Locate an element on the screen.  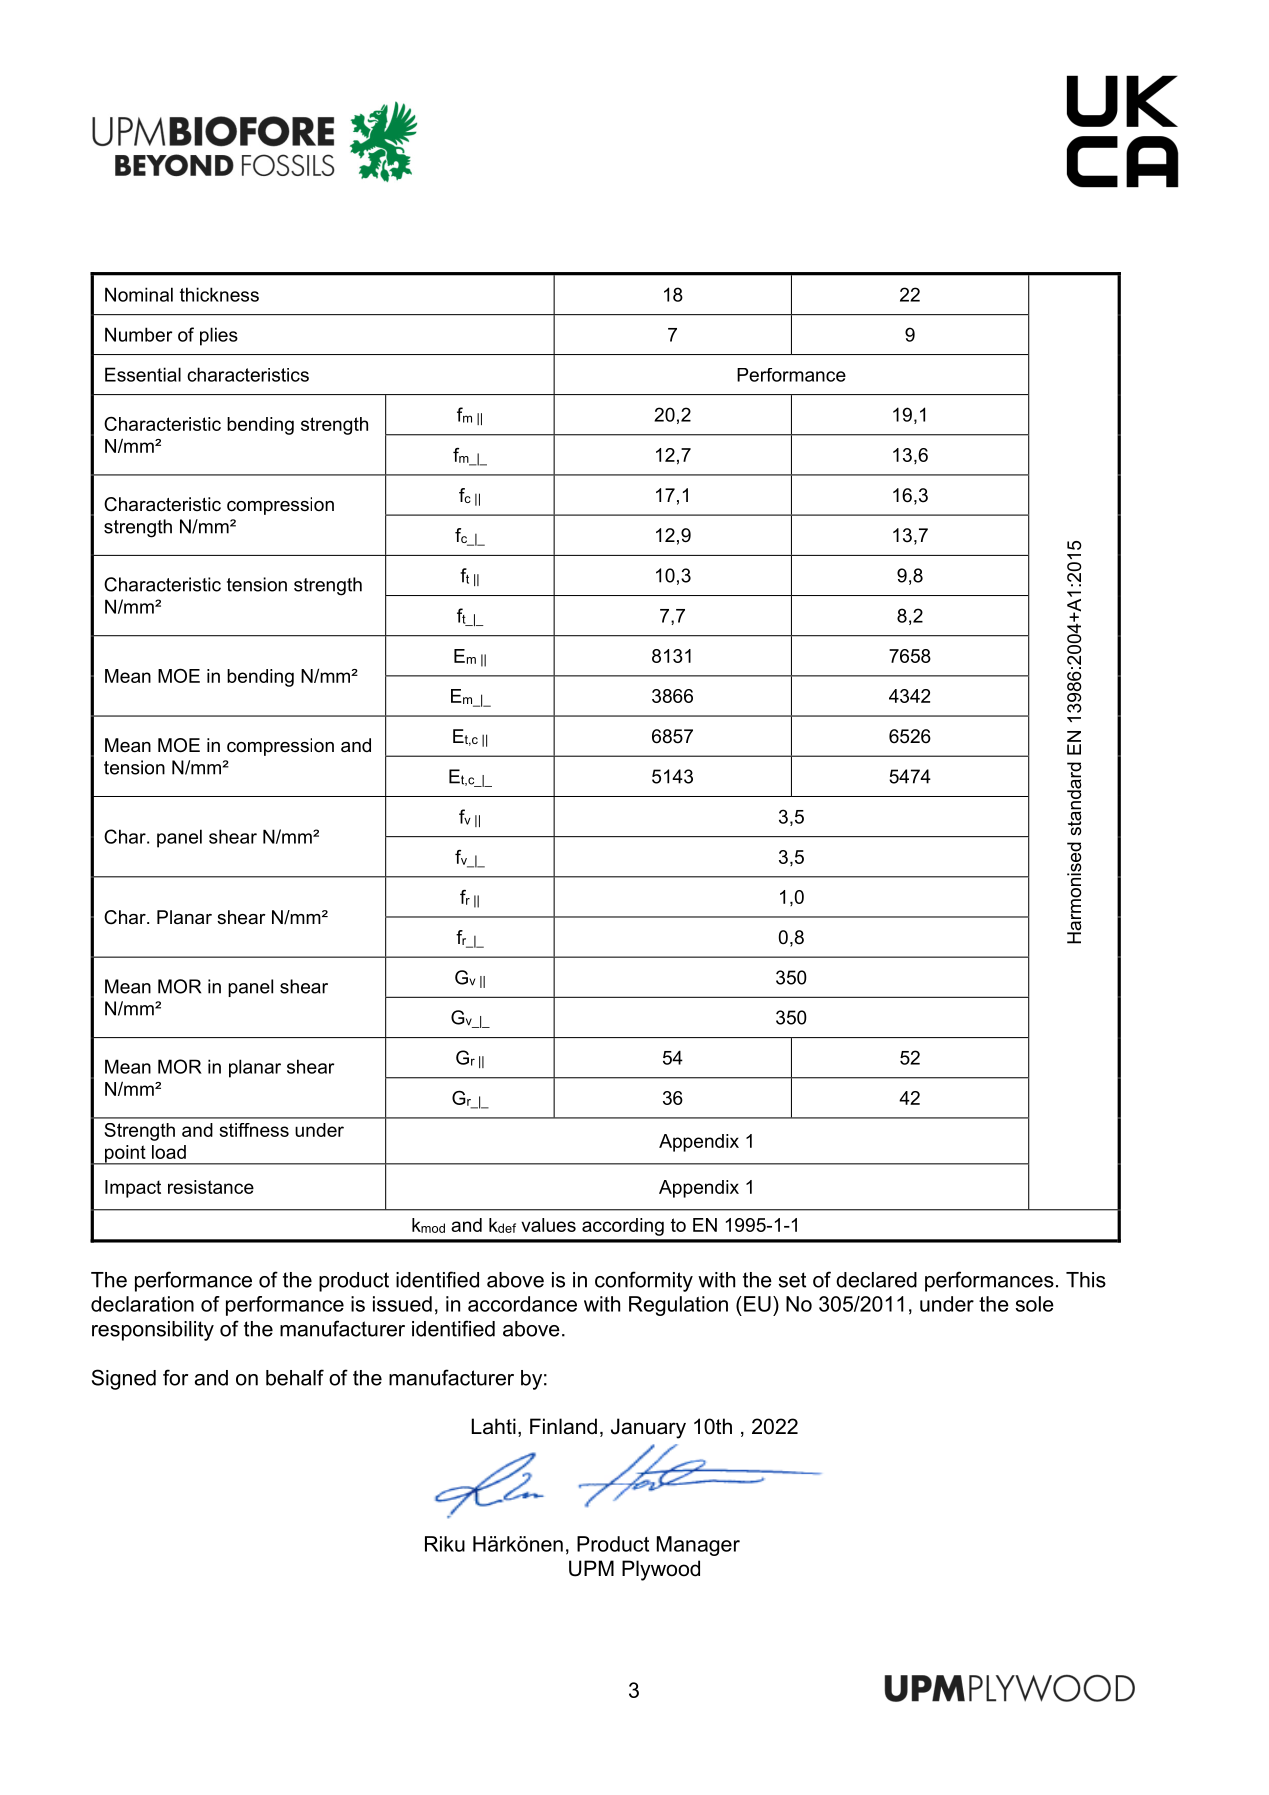
according is located at coordinates (623, 1227).
